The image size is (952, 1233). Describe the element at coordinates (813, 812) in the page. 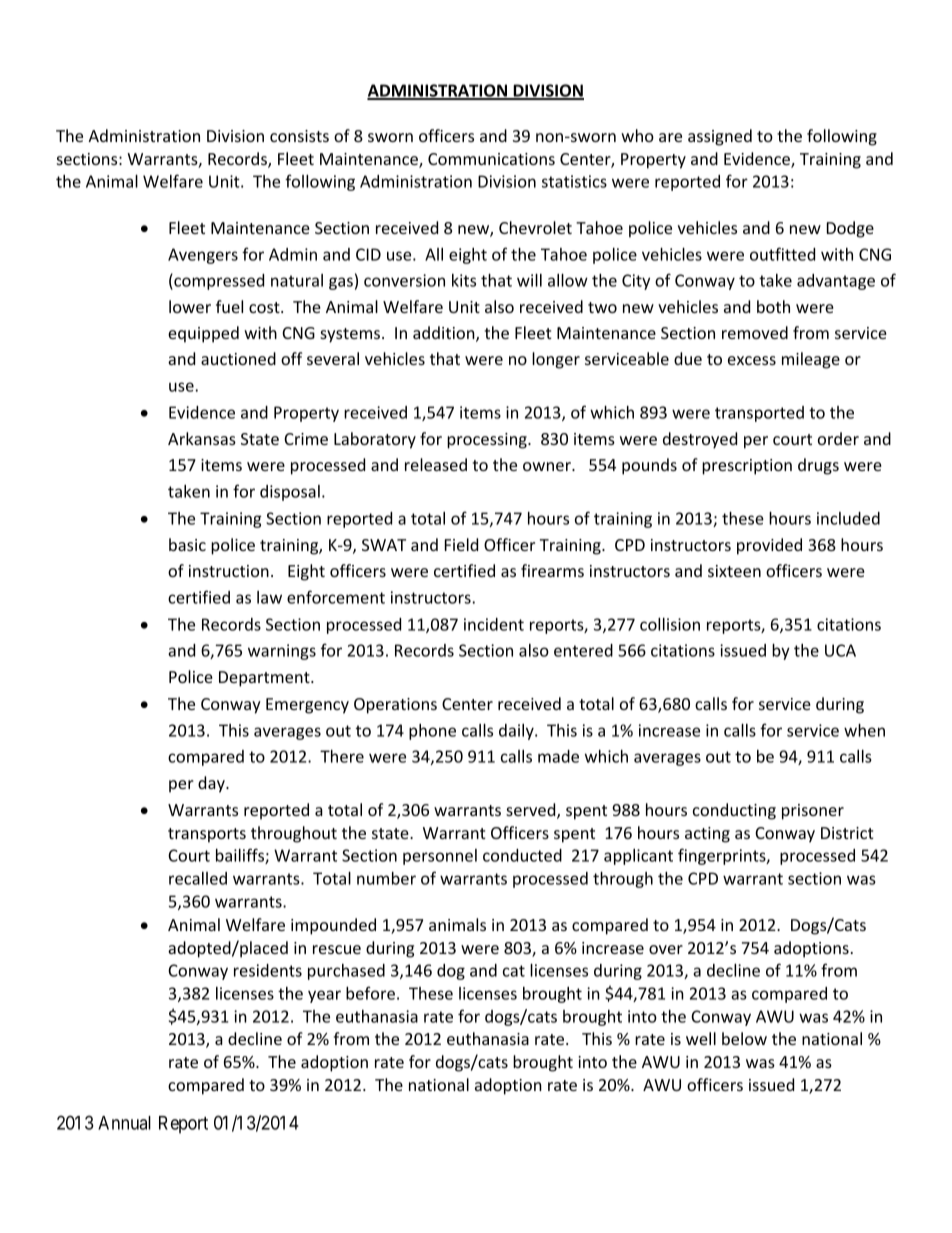

I see `prisoner` at that location.
